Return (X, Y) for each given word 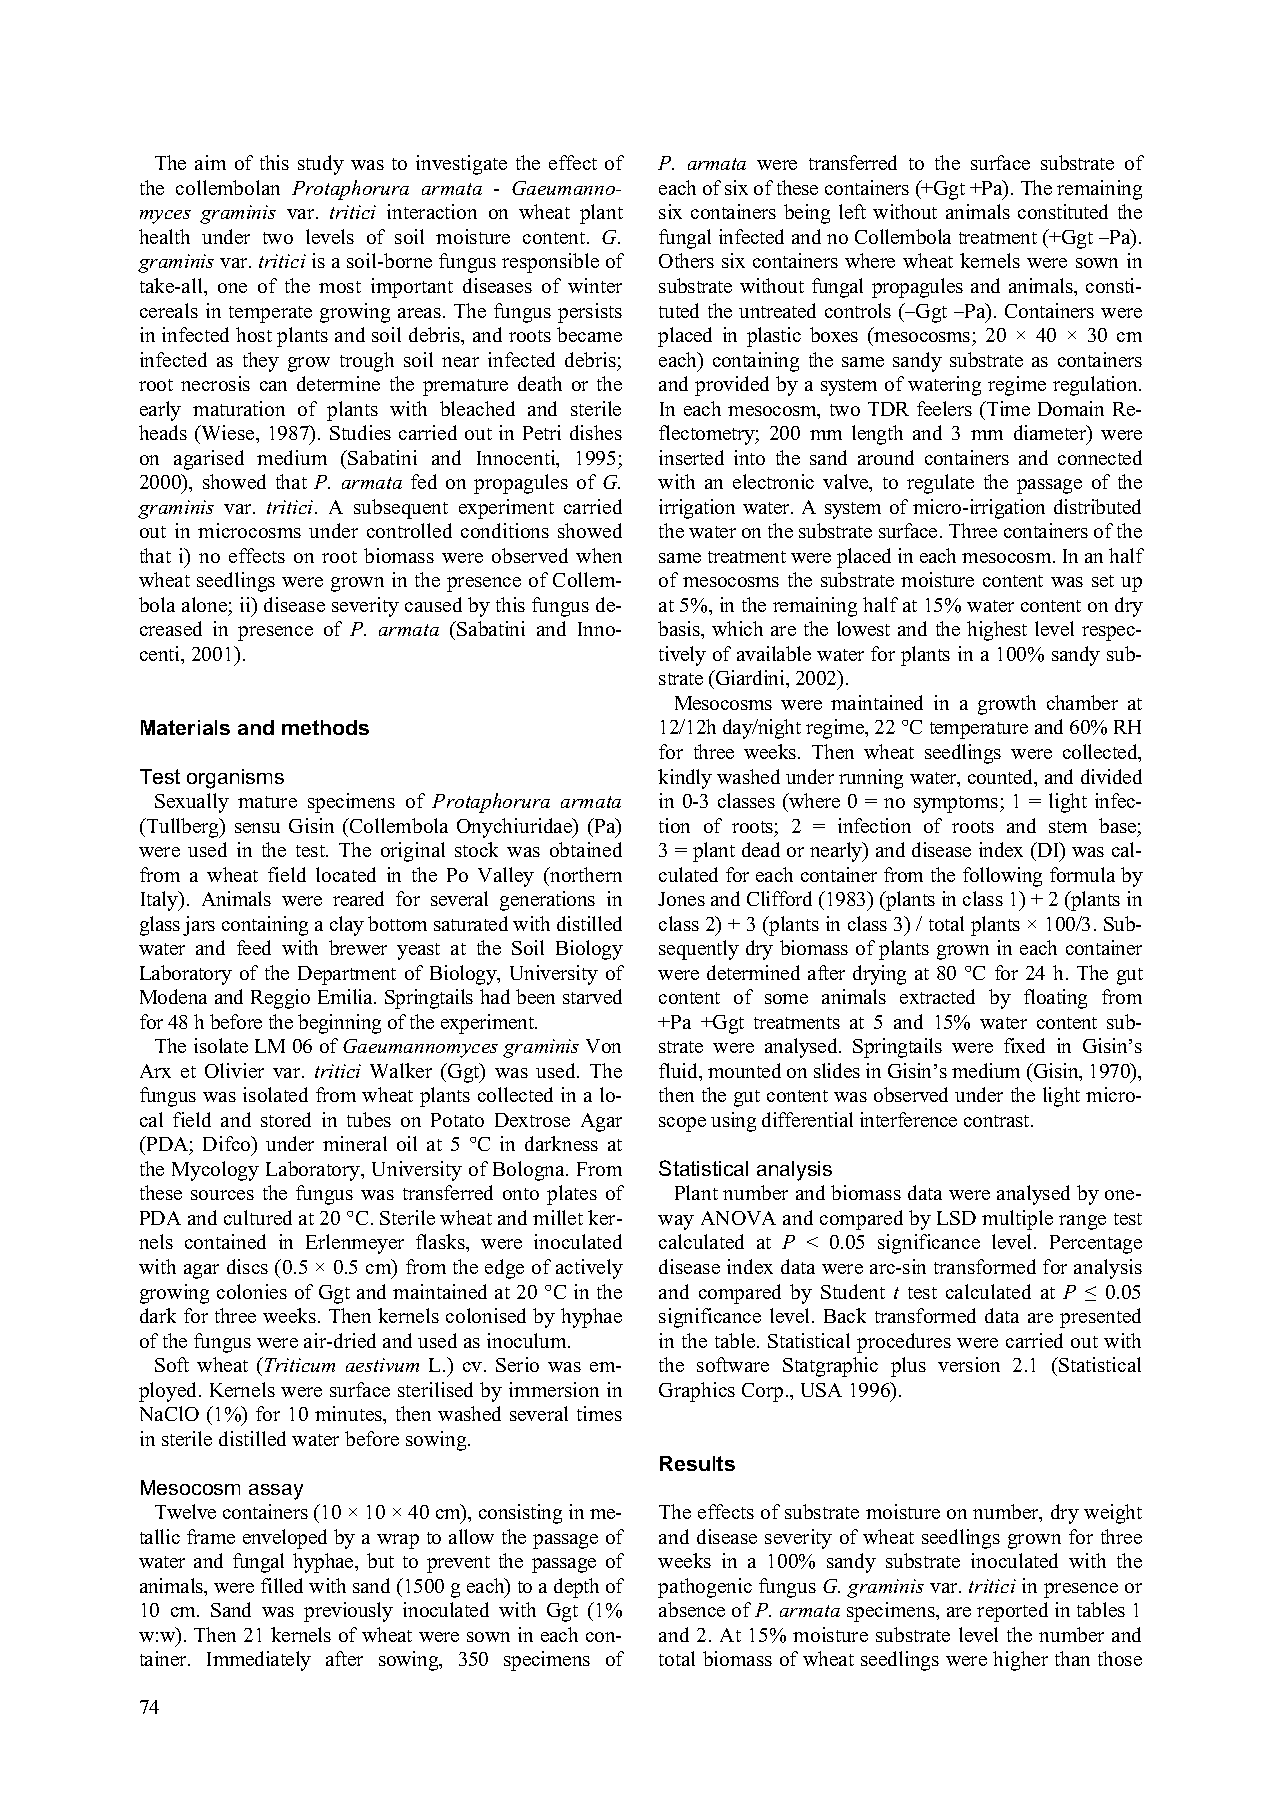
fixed (1024, 1045)
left (852, 211)
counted (1002, 778)
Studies (360, 432)
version (969, 1364)
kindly (685, 779)
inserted (691, 457)
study (321, 165)
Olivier (234, 1070)
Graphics (697, 1392)
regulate (940, 484)
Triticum (300, 1365)
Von (603, 1046)
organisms (235, 779)
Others (686, 260)
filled (282, 1585)
